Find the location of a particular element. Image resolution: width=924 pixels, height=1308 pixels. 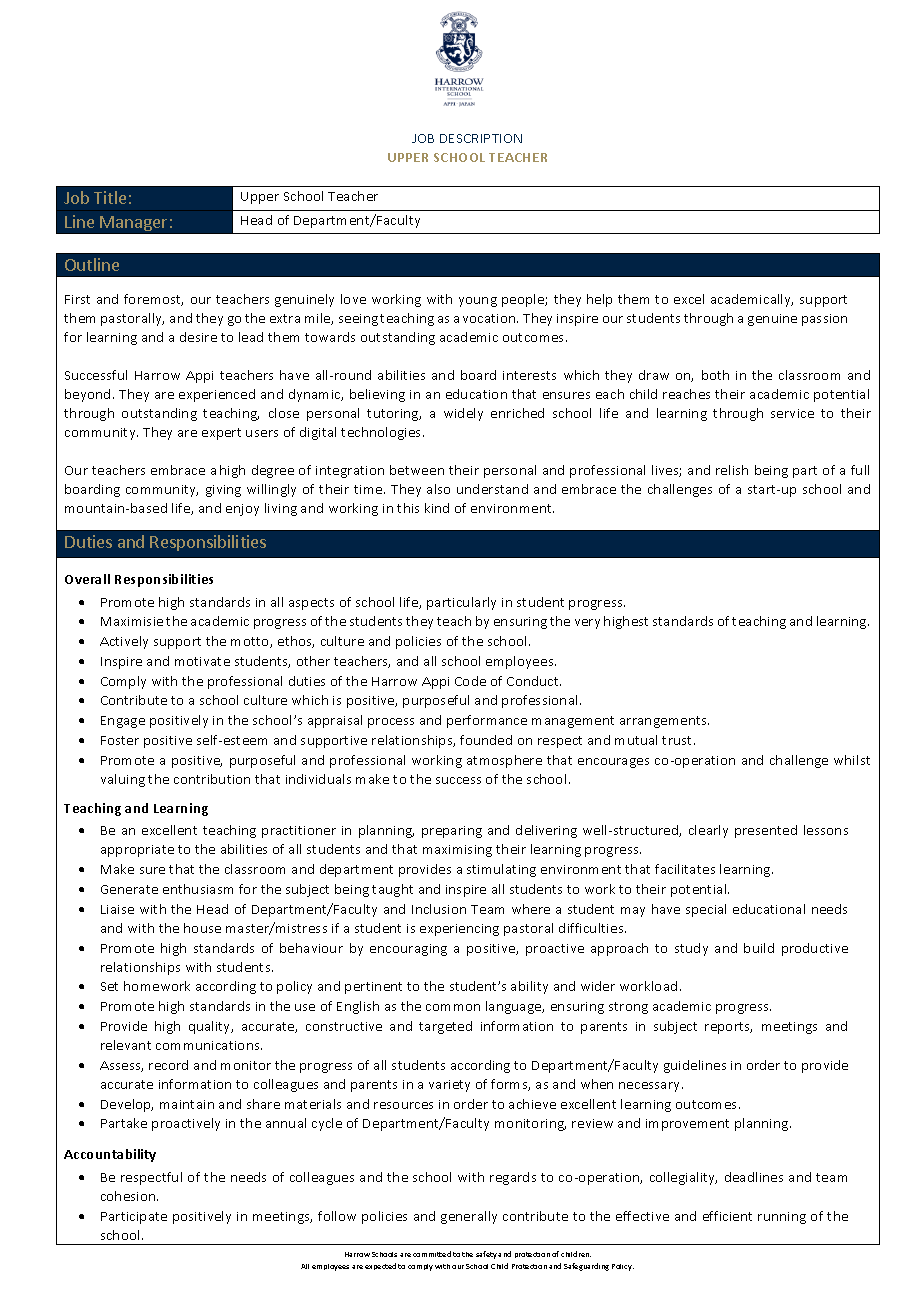

Engage is located at coordinates (123, 722).
